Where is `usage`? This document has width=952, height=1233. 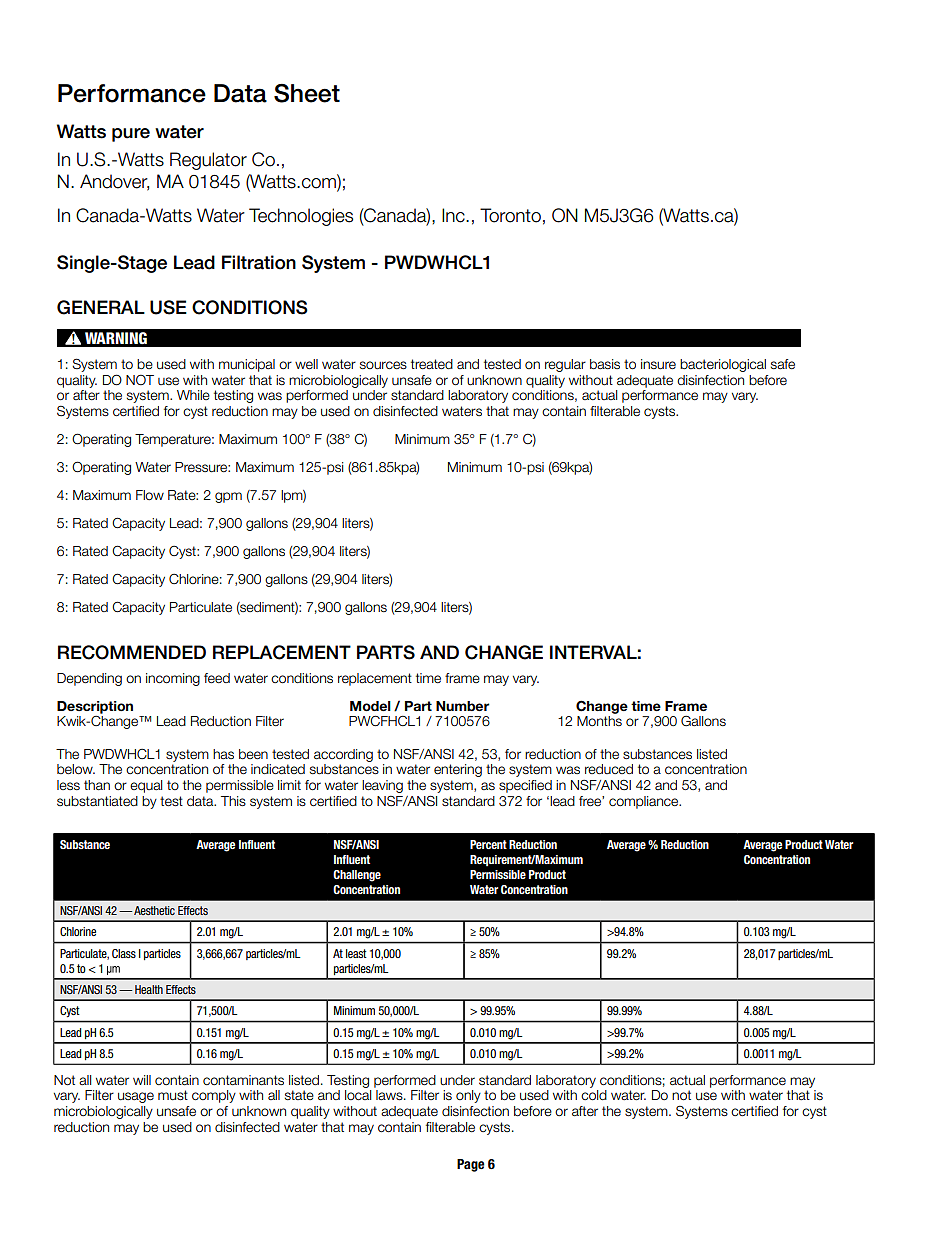 usage is located at coordinates (136, 1097).
